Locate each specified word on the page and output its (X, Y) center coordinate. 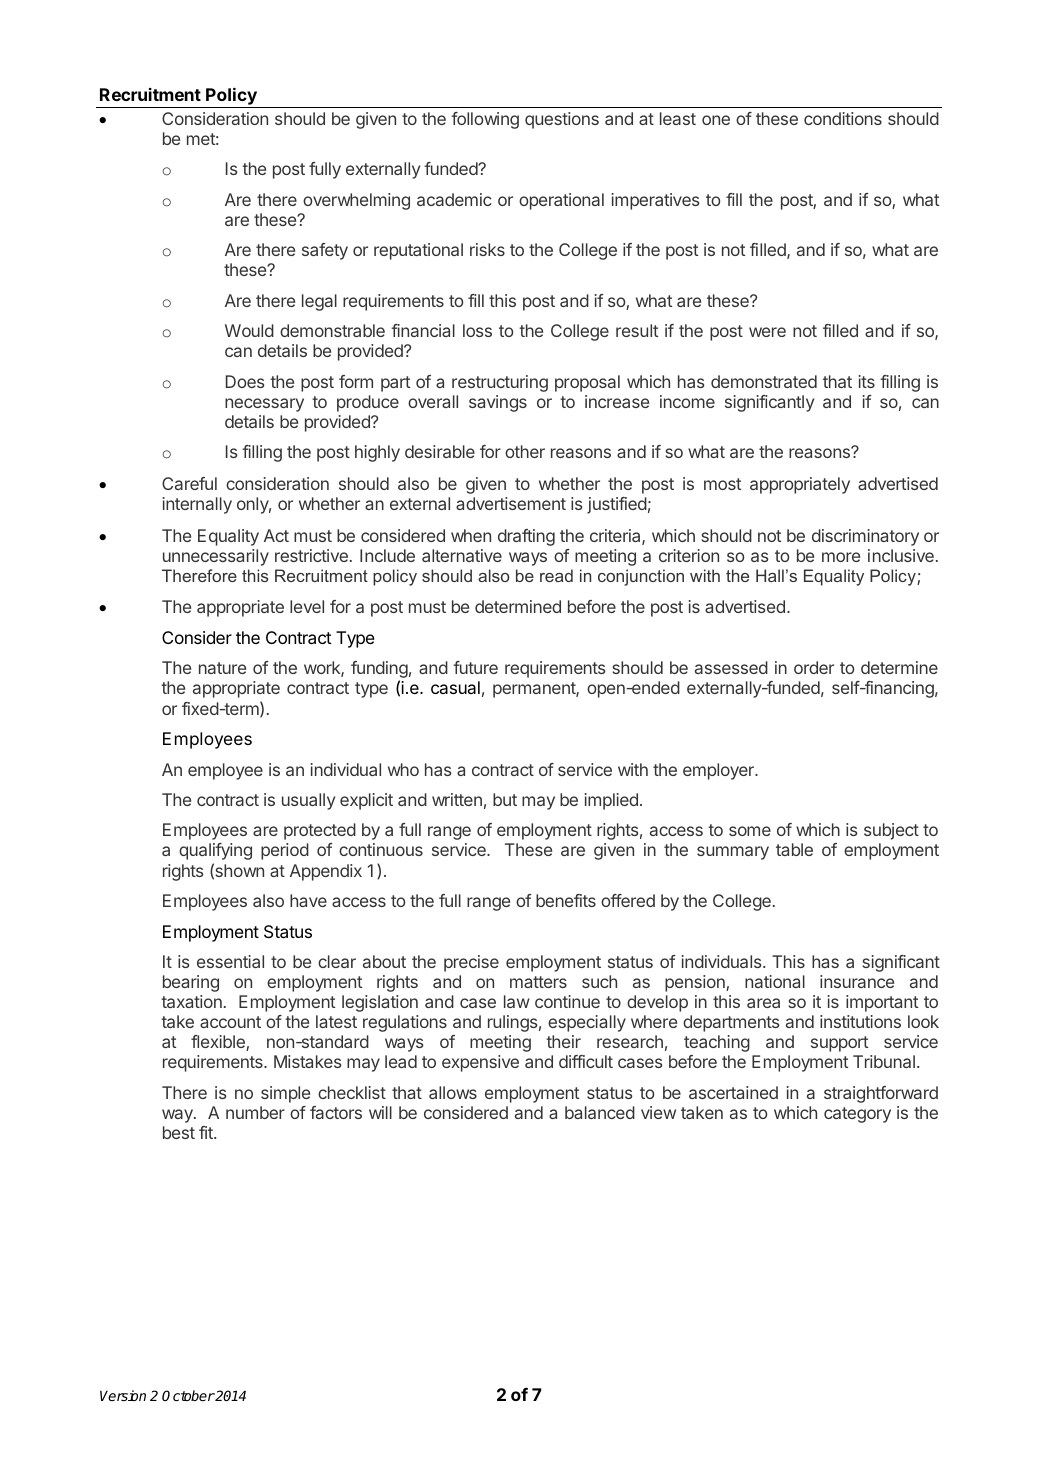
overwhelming (356, 201)
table (794, 849)
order (814, 667)
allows (453, 1092)
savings (498, 403)
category (857, 1115)
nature (222, 668)
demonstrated (764, 381)
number (255, 1112)
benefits (566, 900)
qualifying (215, 851)
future (475, 667)
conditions (843, 118)
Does (245, 381)
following (485, 120)
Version (123, 1395)
